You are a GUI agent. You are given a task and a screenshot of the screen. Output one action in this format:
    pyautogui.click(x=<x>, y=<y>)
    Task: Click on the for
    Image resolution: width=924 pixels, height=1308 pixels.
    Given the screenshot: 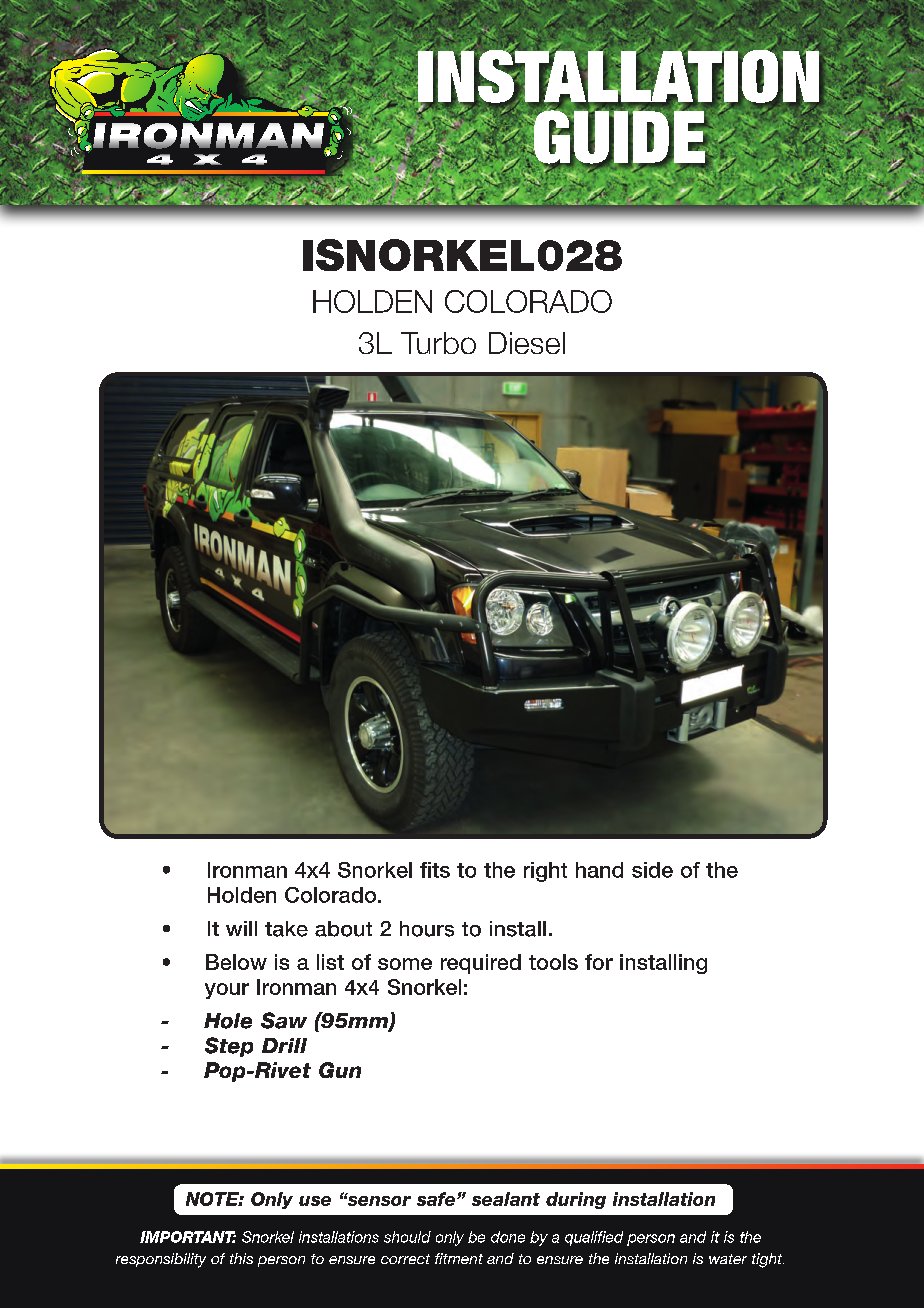 What is the action you would take?
    pyautogui.click(x=599, y=962)
